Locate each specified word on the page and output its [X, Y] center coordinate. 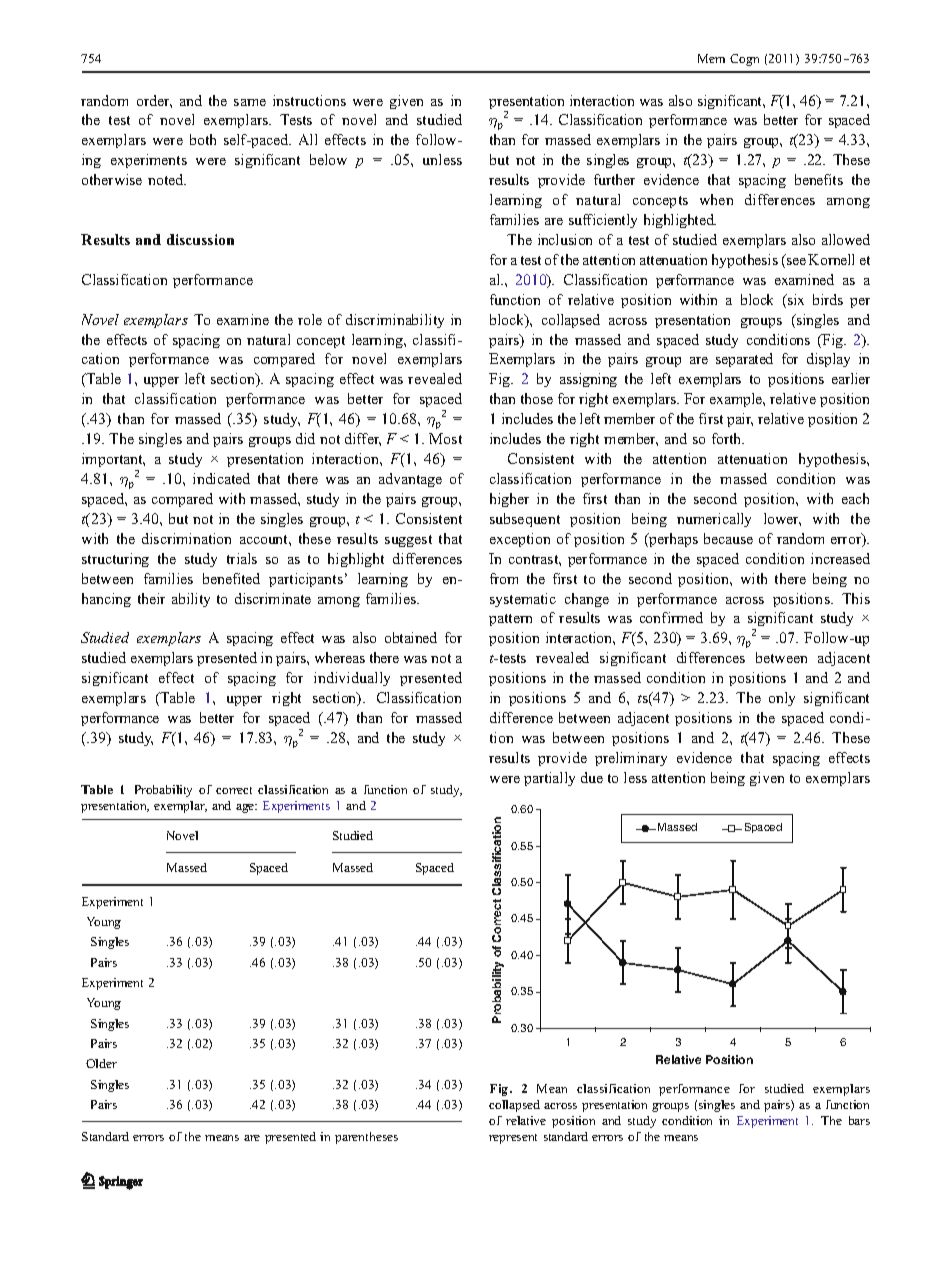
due [592, 777]
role [310, 319]
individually [352, 679]
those [537, 398]
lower [782, 519]
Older [101, 1063]
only [782, 699]
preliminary [631, 759]
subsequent [525, 520]
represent [513, 1139]
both [203, 139]
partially [549, 779]
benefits [819, 179]
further [614, 179]
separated [744, 360]
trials [242, 558]
